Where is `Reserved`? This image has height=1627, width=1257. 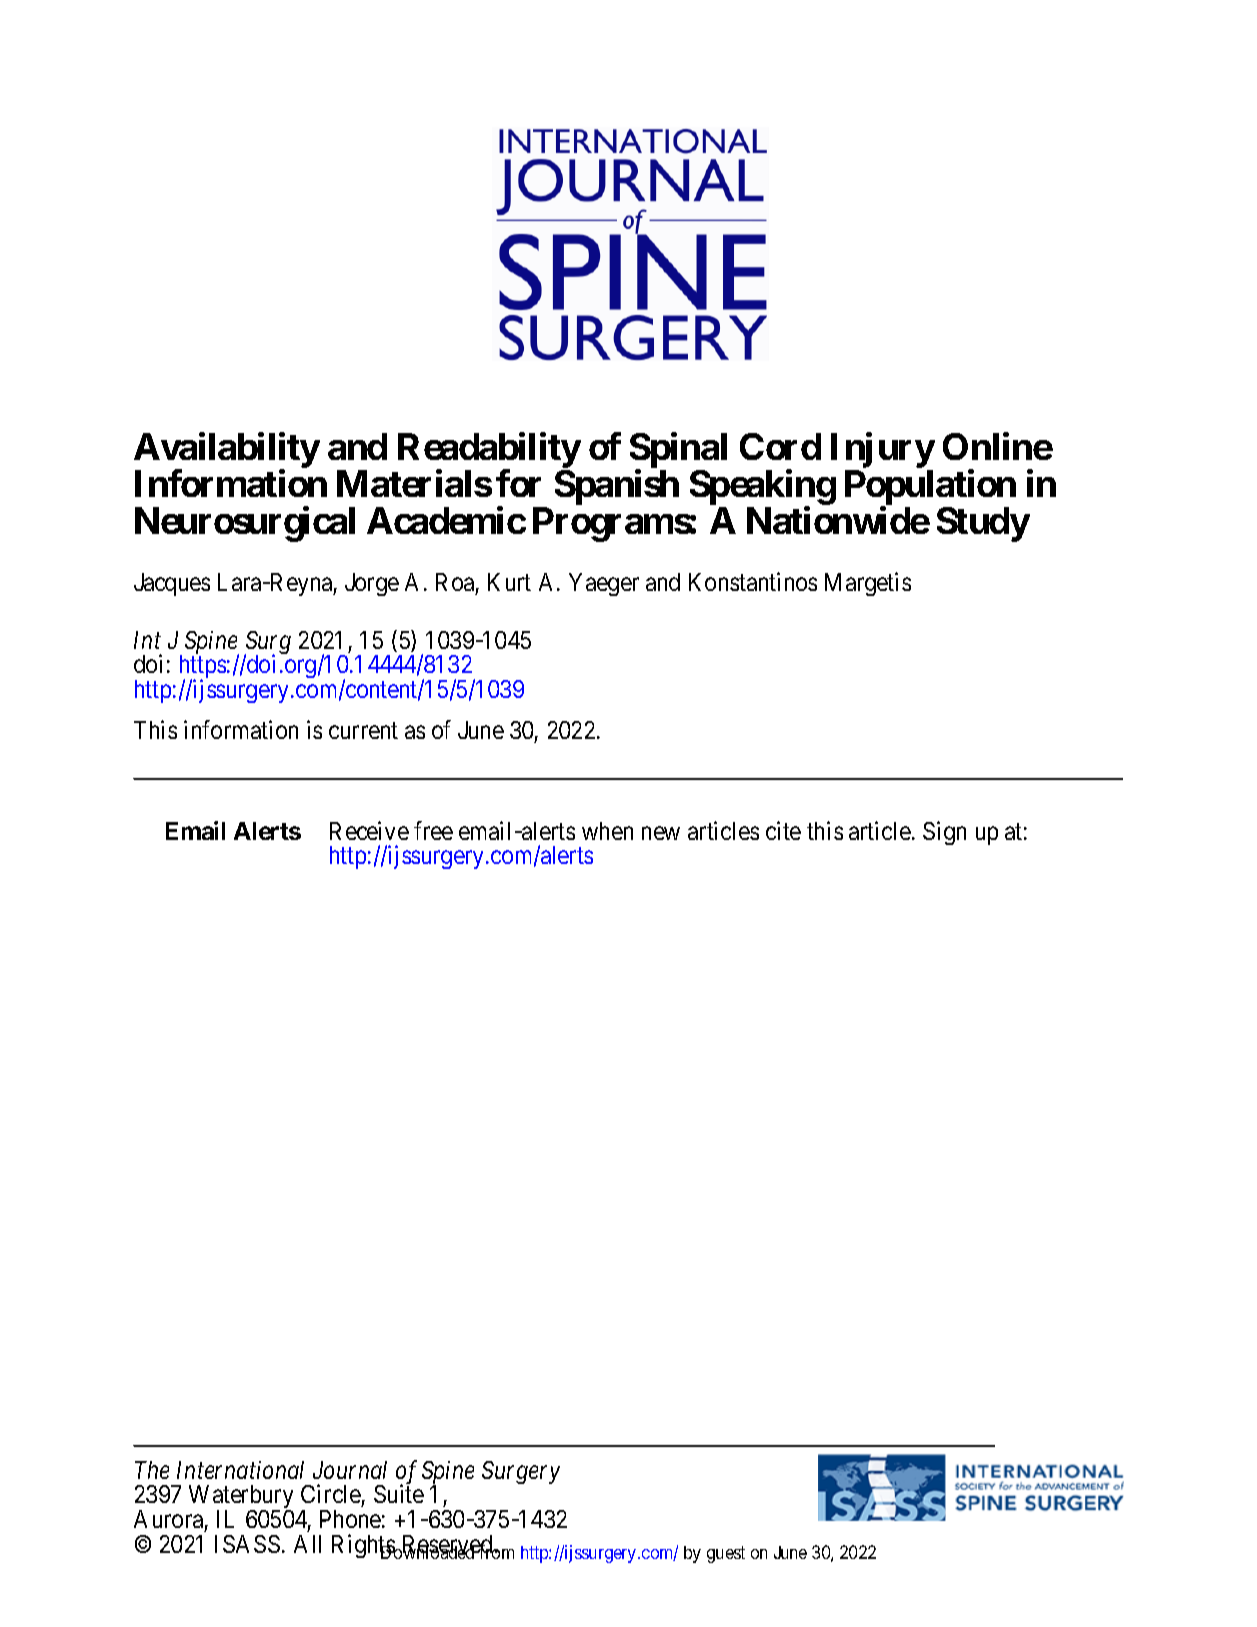 Reserved is located at coordinates (447, 1545).
